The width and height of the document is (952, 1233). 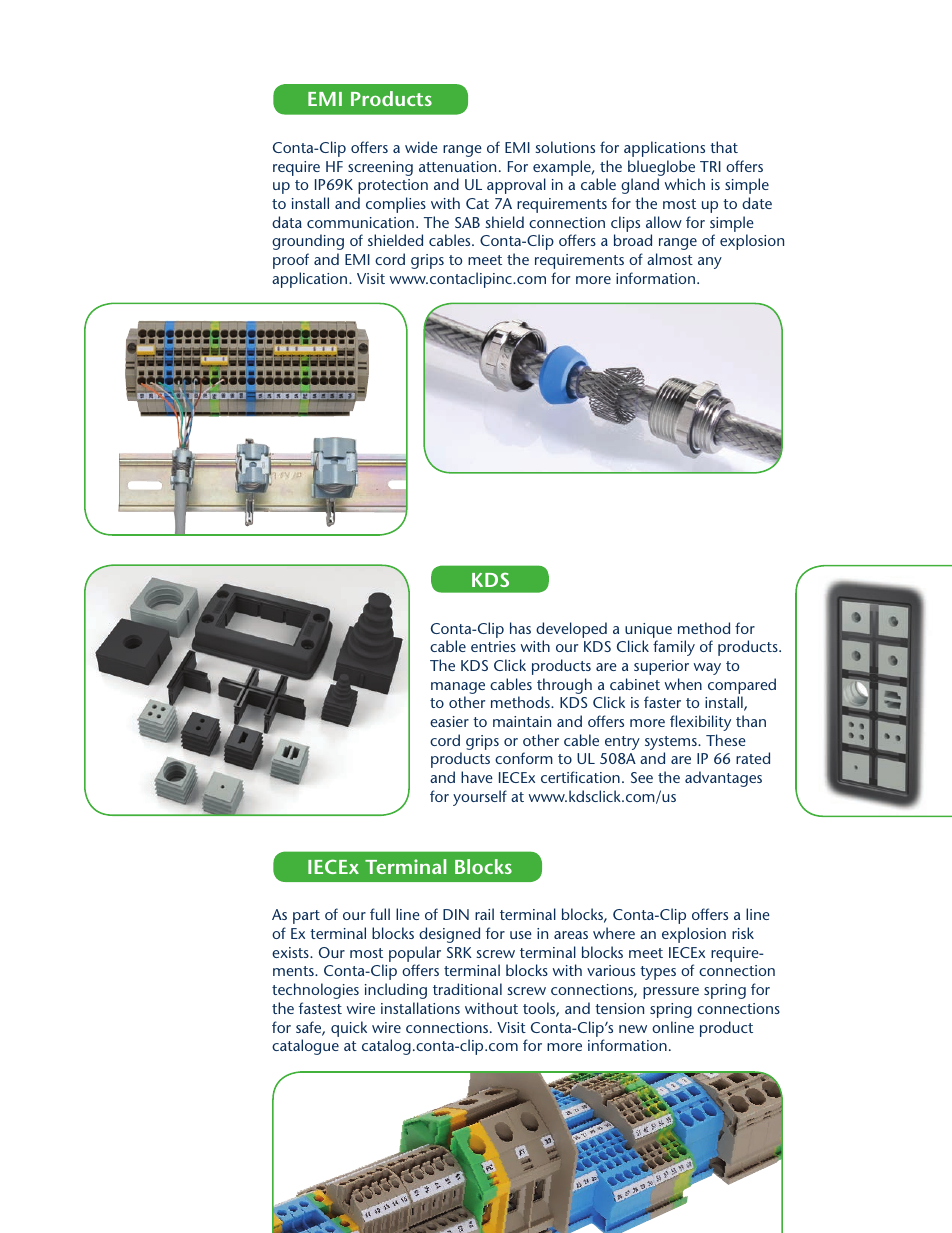 I want to click on proof, so click(x=291, y=261).
